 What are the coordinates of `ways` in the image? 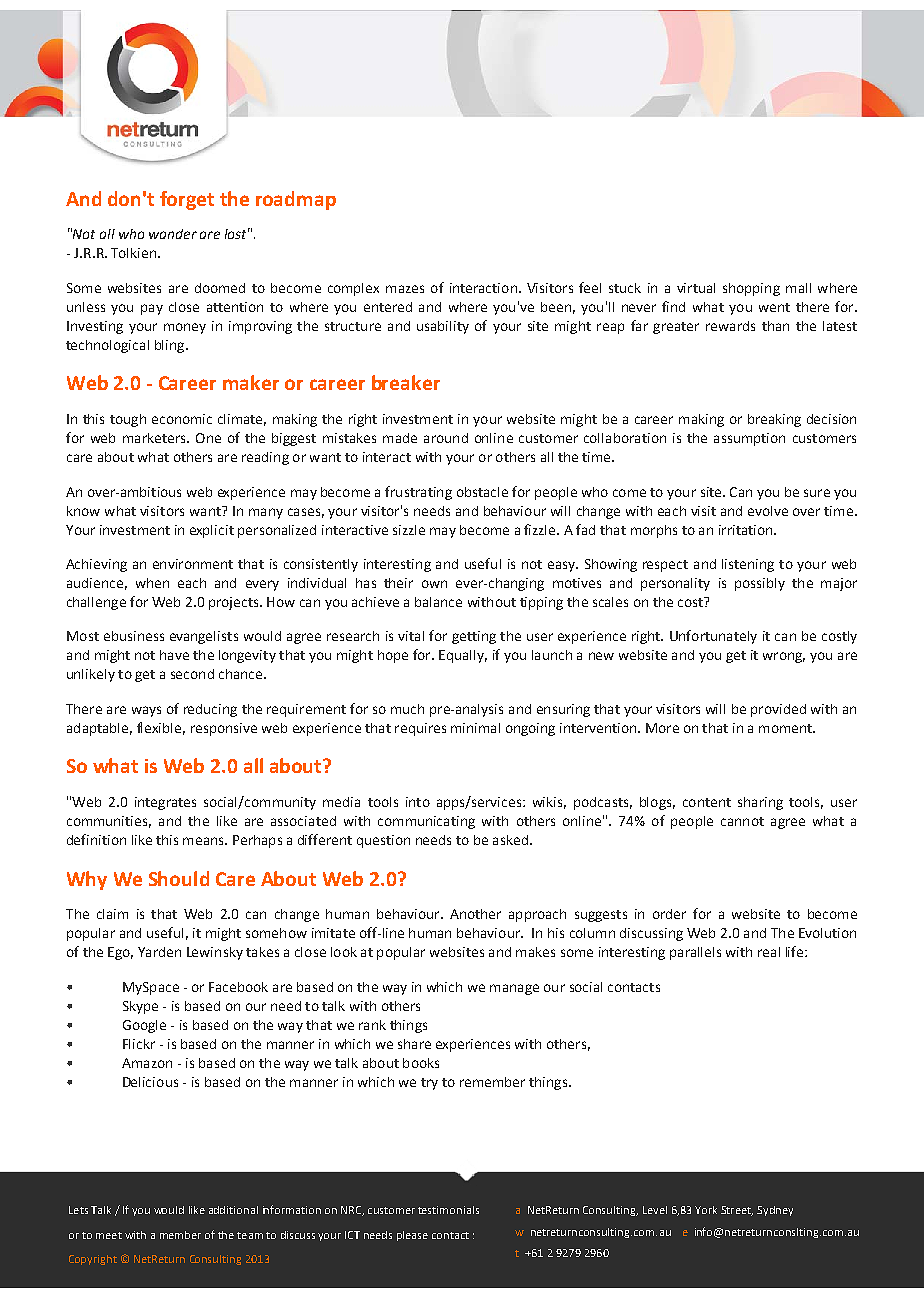 It's located at (146, 711).
